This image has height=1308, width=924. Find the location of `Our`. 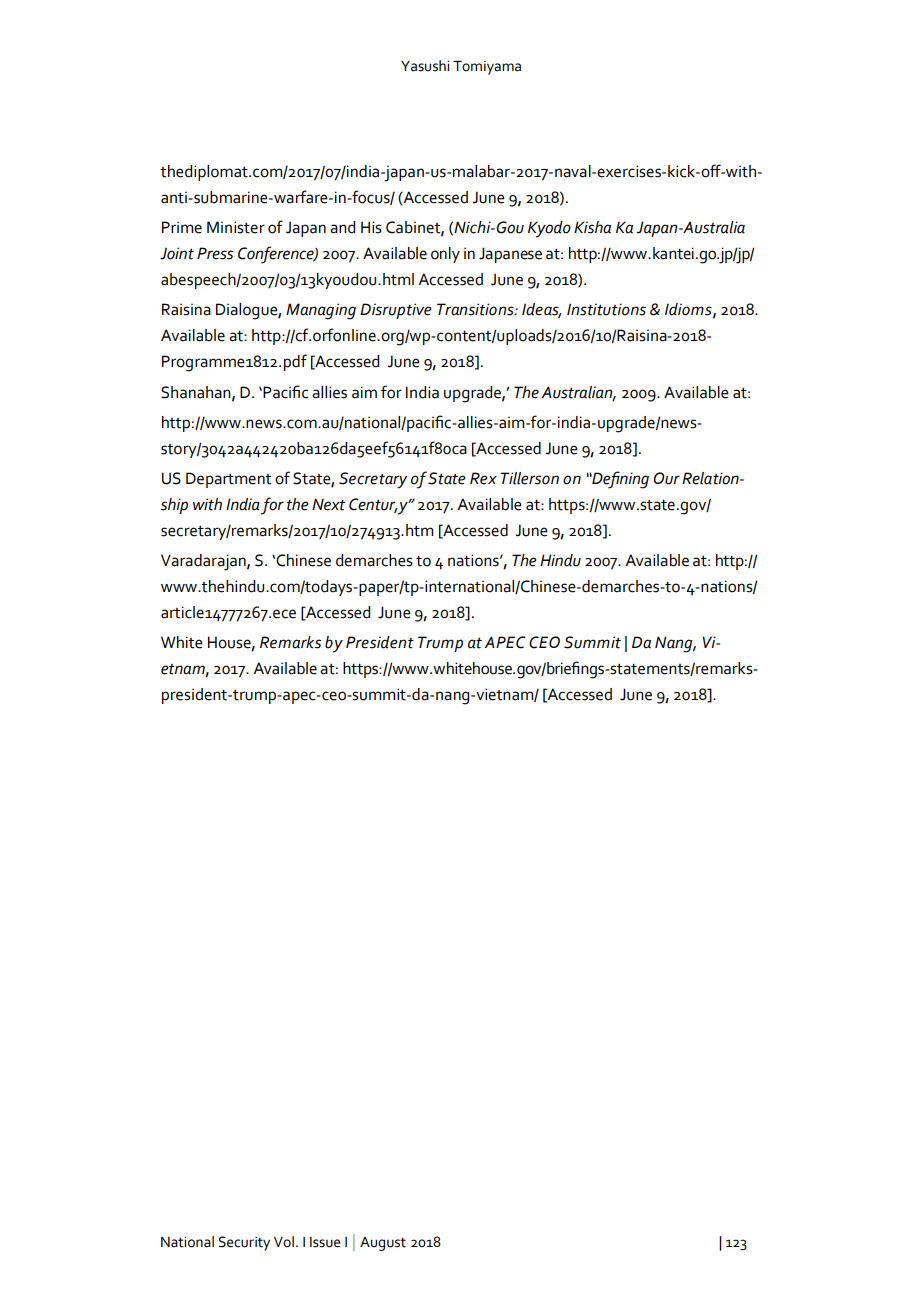

Our is located at coordinates (666, 478).
